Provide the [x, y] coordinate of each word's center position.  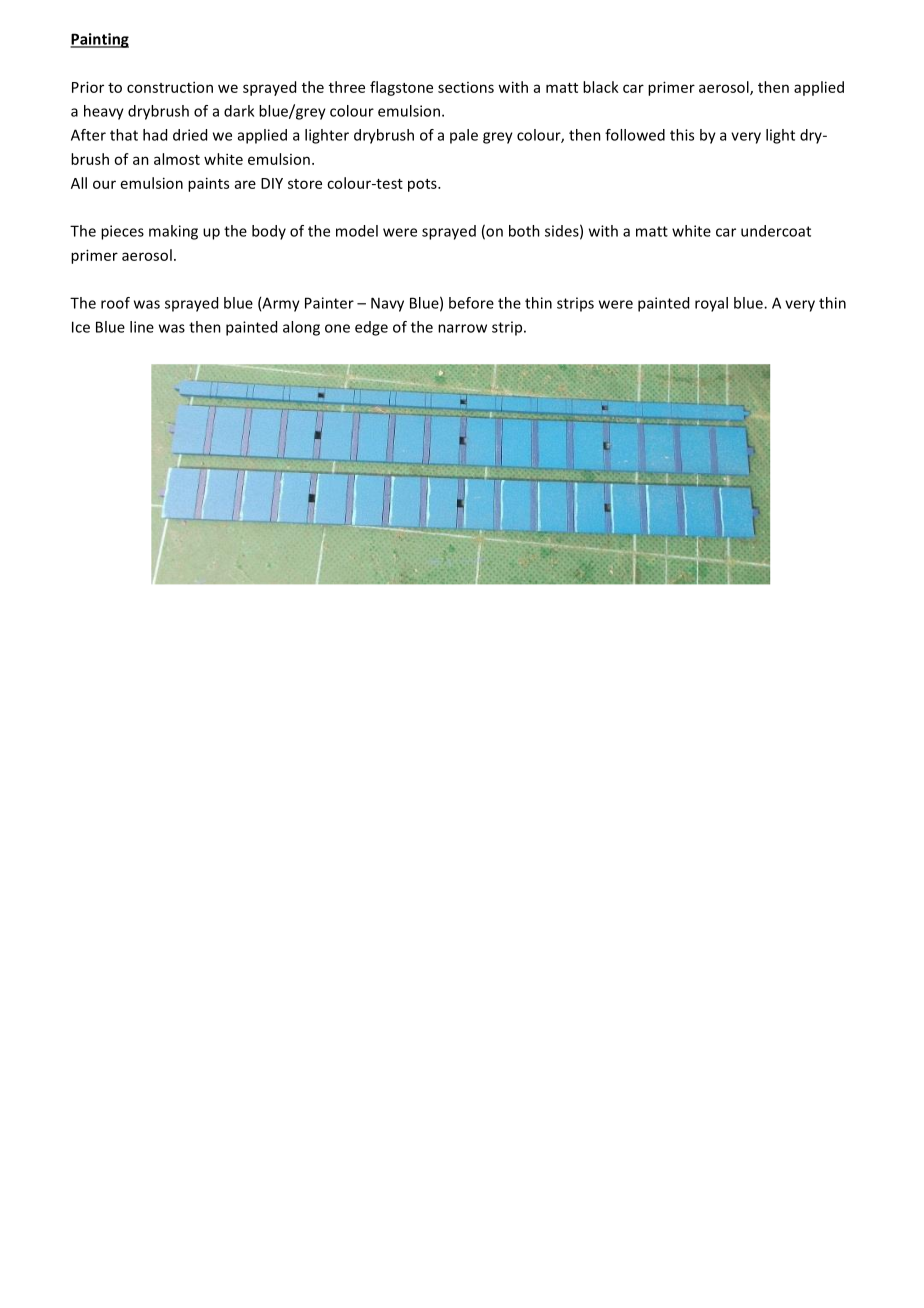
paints [208, 184]
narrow [462, 328]
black [601, 87]
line [142, 327]
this [682, 135]
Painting [99, 40]
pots [423, 185]
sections [466, 87]
